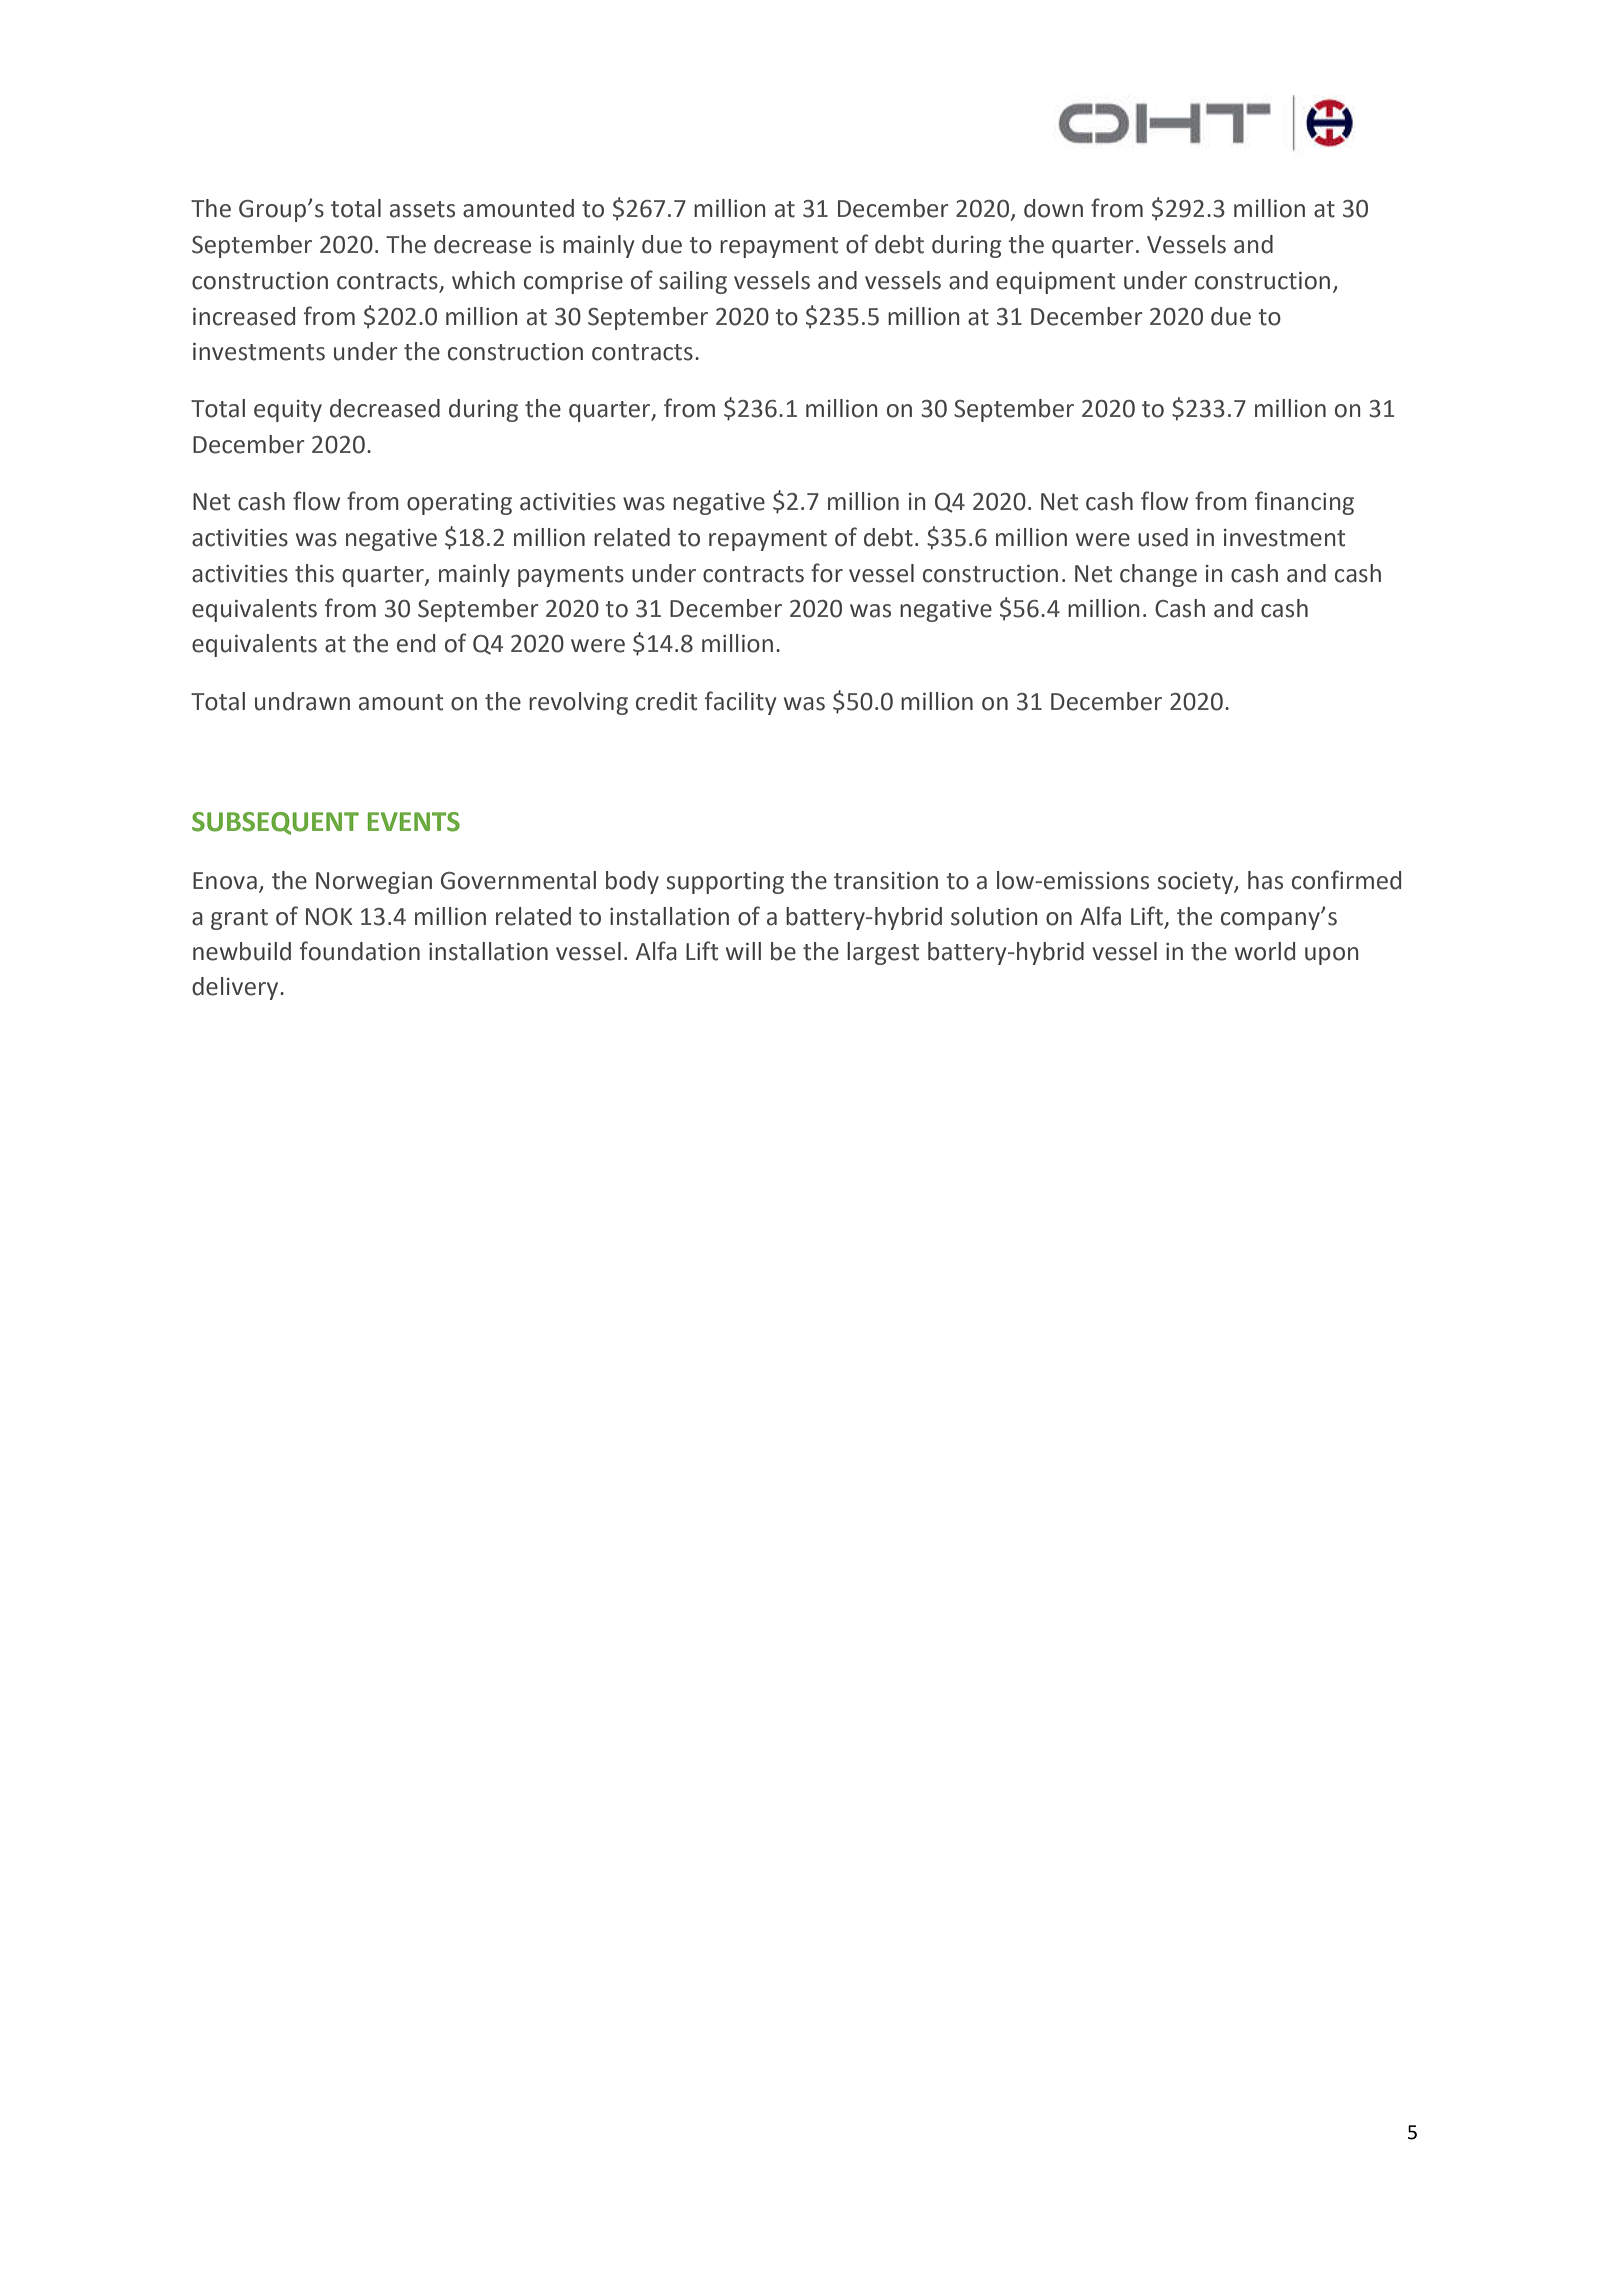  Describe the element at coordinates (1053, 208) in the image. I see `down` at that location.
